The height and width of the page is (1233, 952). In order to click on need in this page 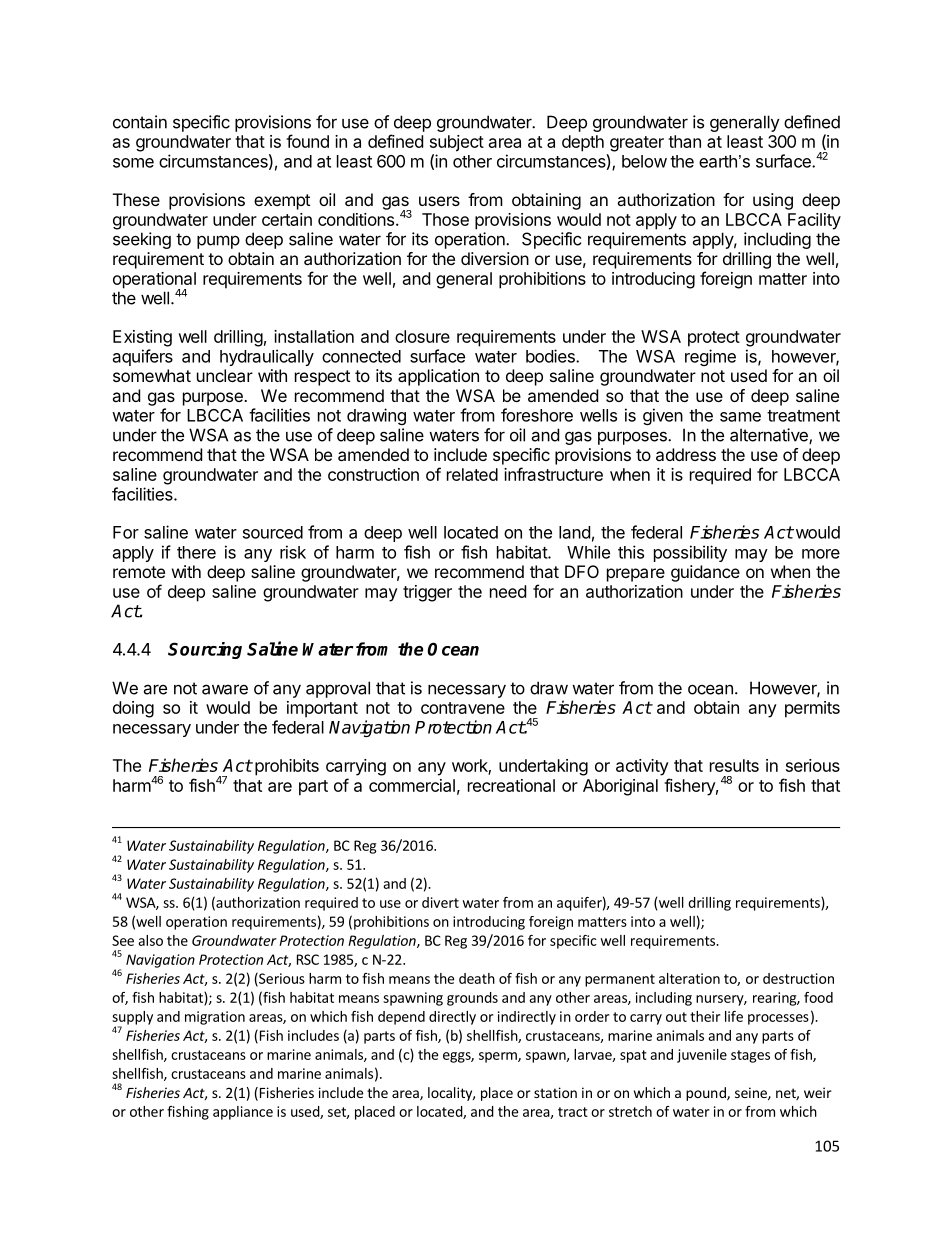, I will do `click(508, 591)`.
